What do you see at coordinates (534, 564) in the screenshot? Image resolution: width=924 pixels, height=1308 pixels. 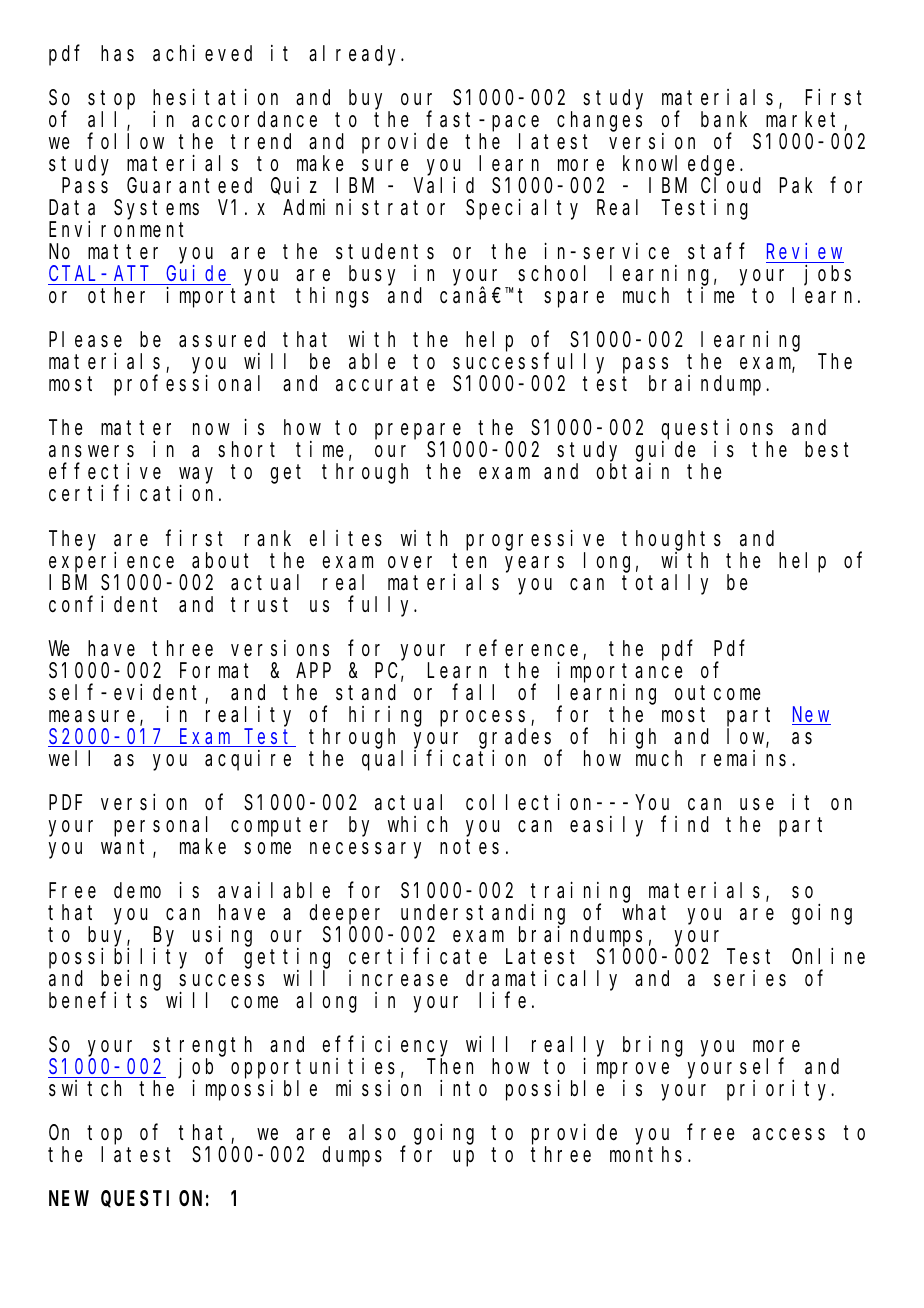 I see `years` at bounding box center [534, 564].
